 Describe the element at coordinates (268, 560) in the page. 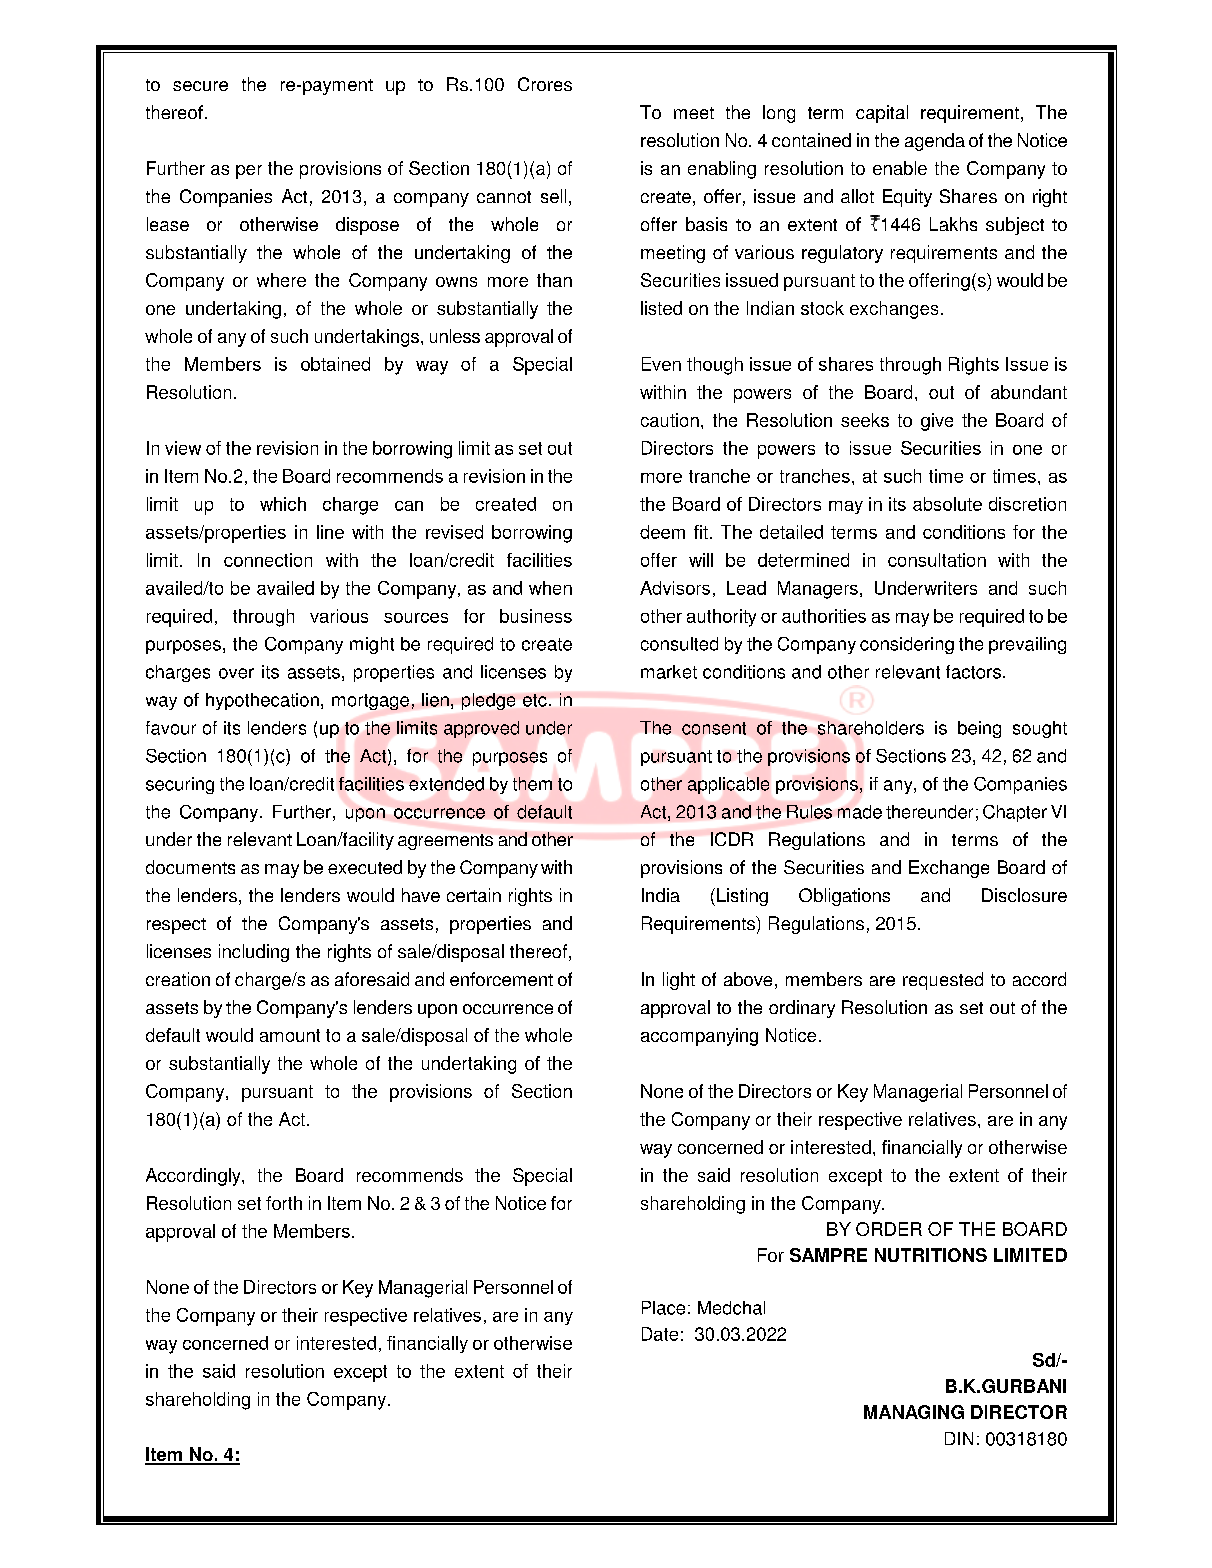

I see `connection` at that location.
